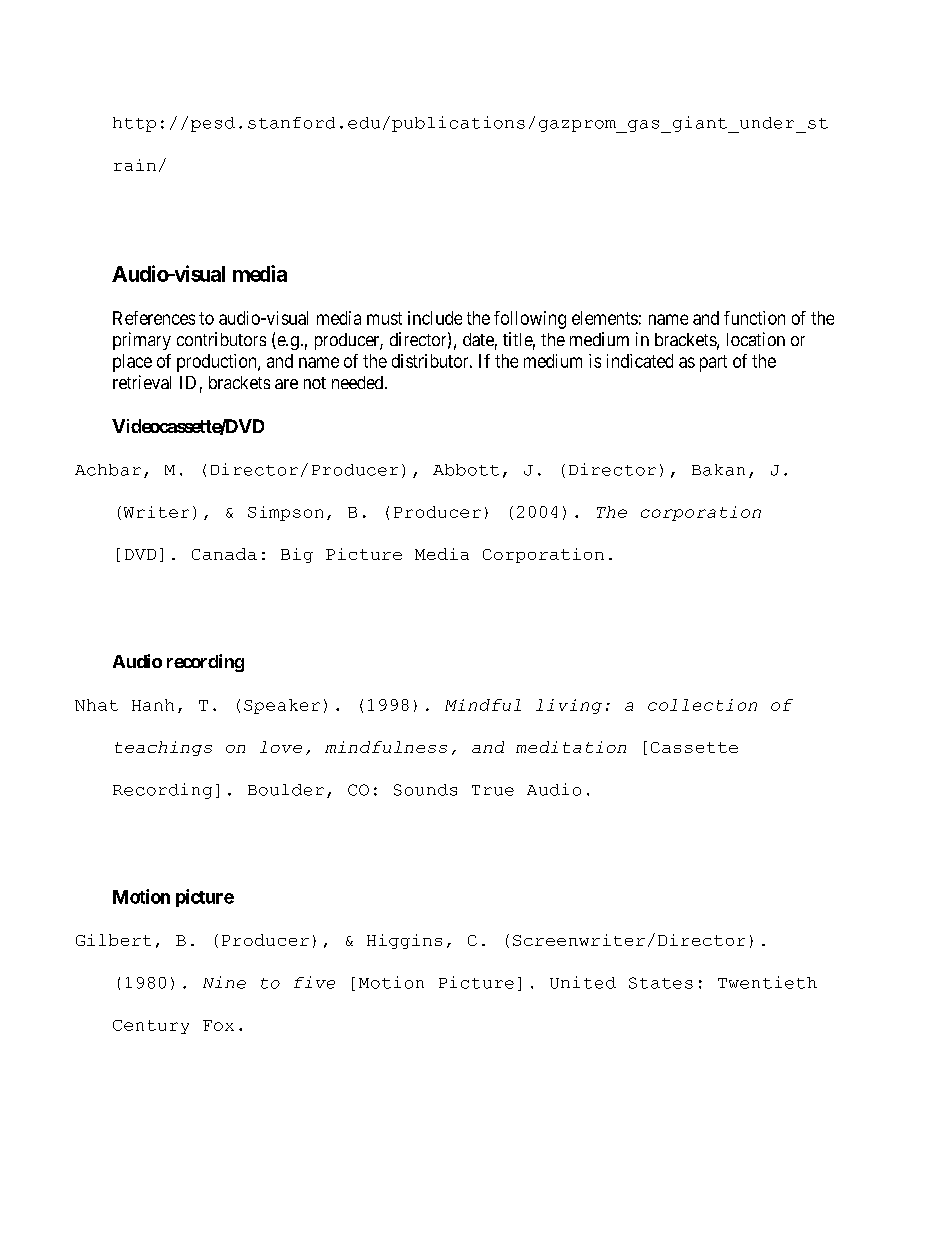  Describe the element at coordinates (661, 983) in the page. I see `States` at that location.
